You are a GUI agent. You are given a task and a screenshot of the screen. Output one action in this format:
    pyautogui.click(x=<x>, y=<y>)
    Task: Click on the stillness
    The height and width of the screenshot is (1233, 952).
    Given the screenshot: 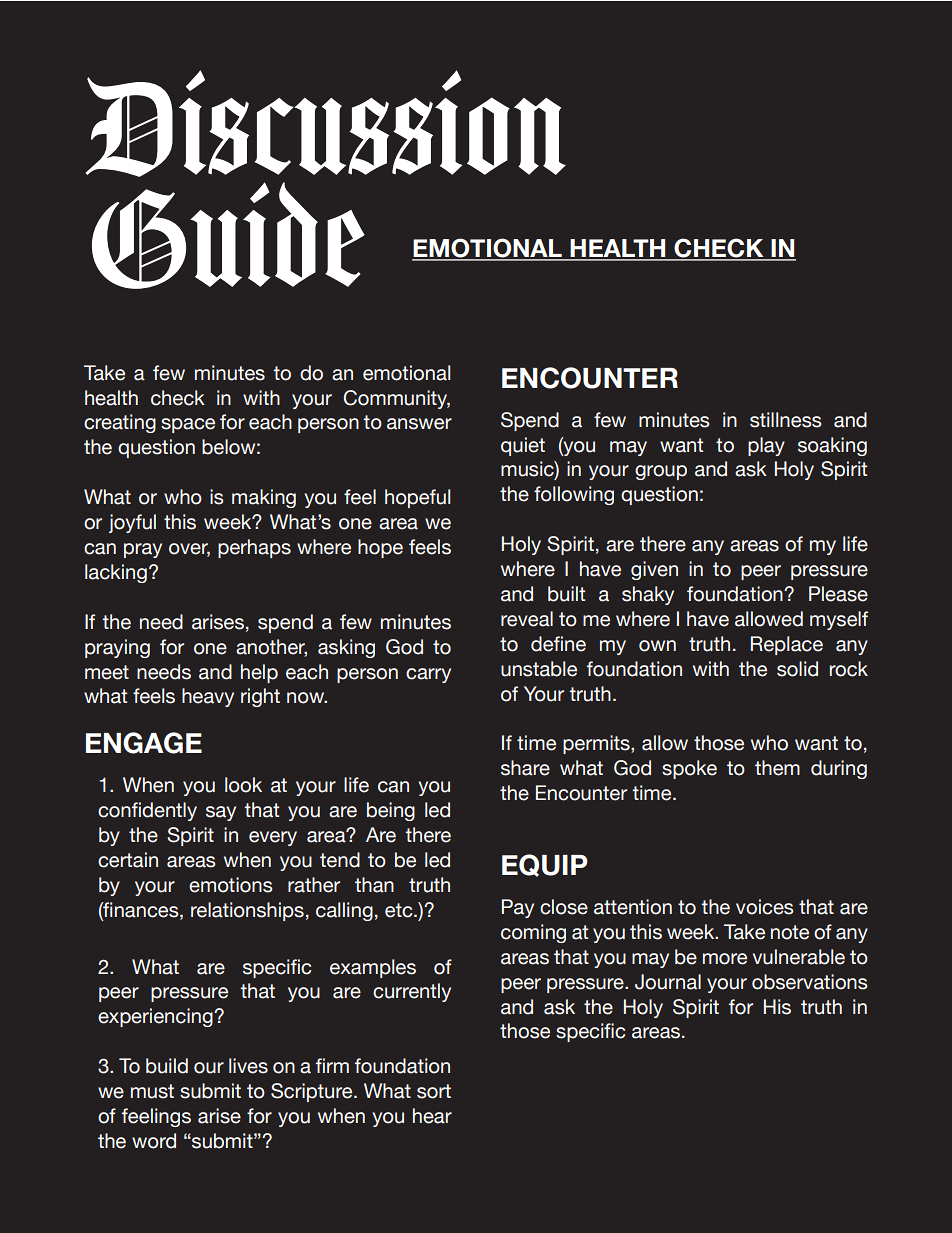 What is the action you would take?
    pyautogui.click(x=786, y=420)
